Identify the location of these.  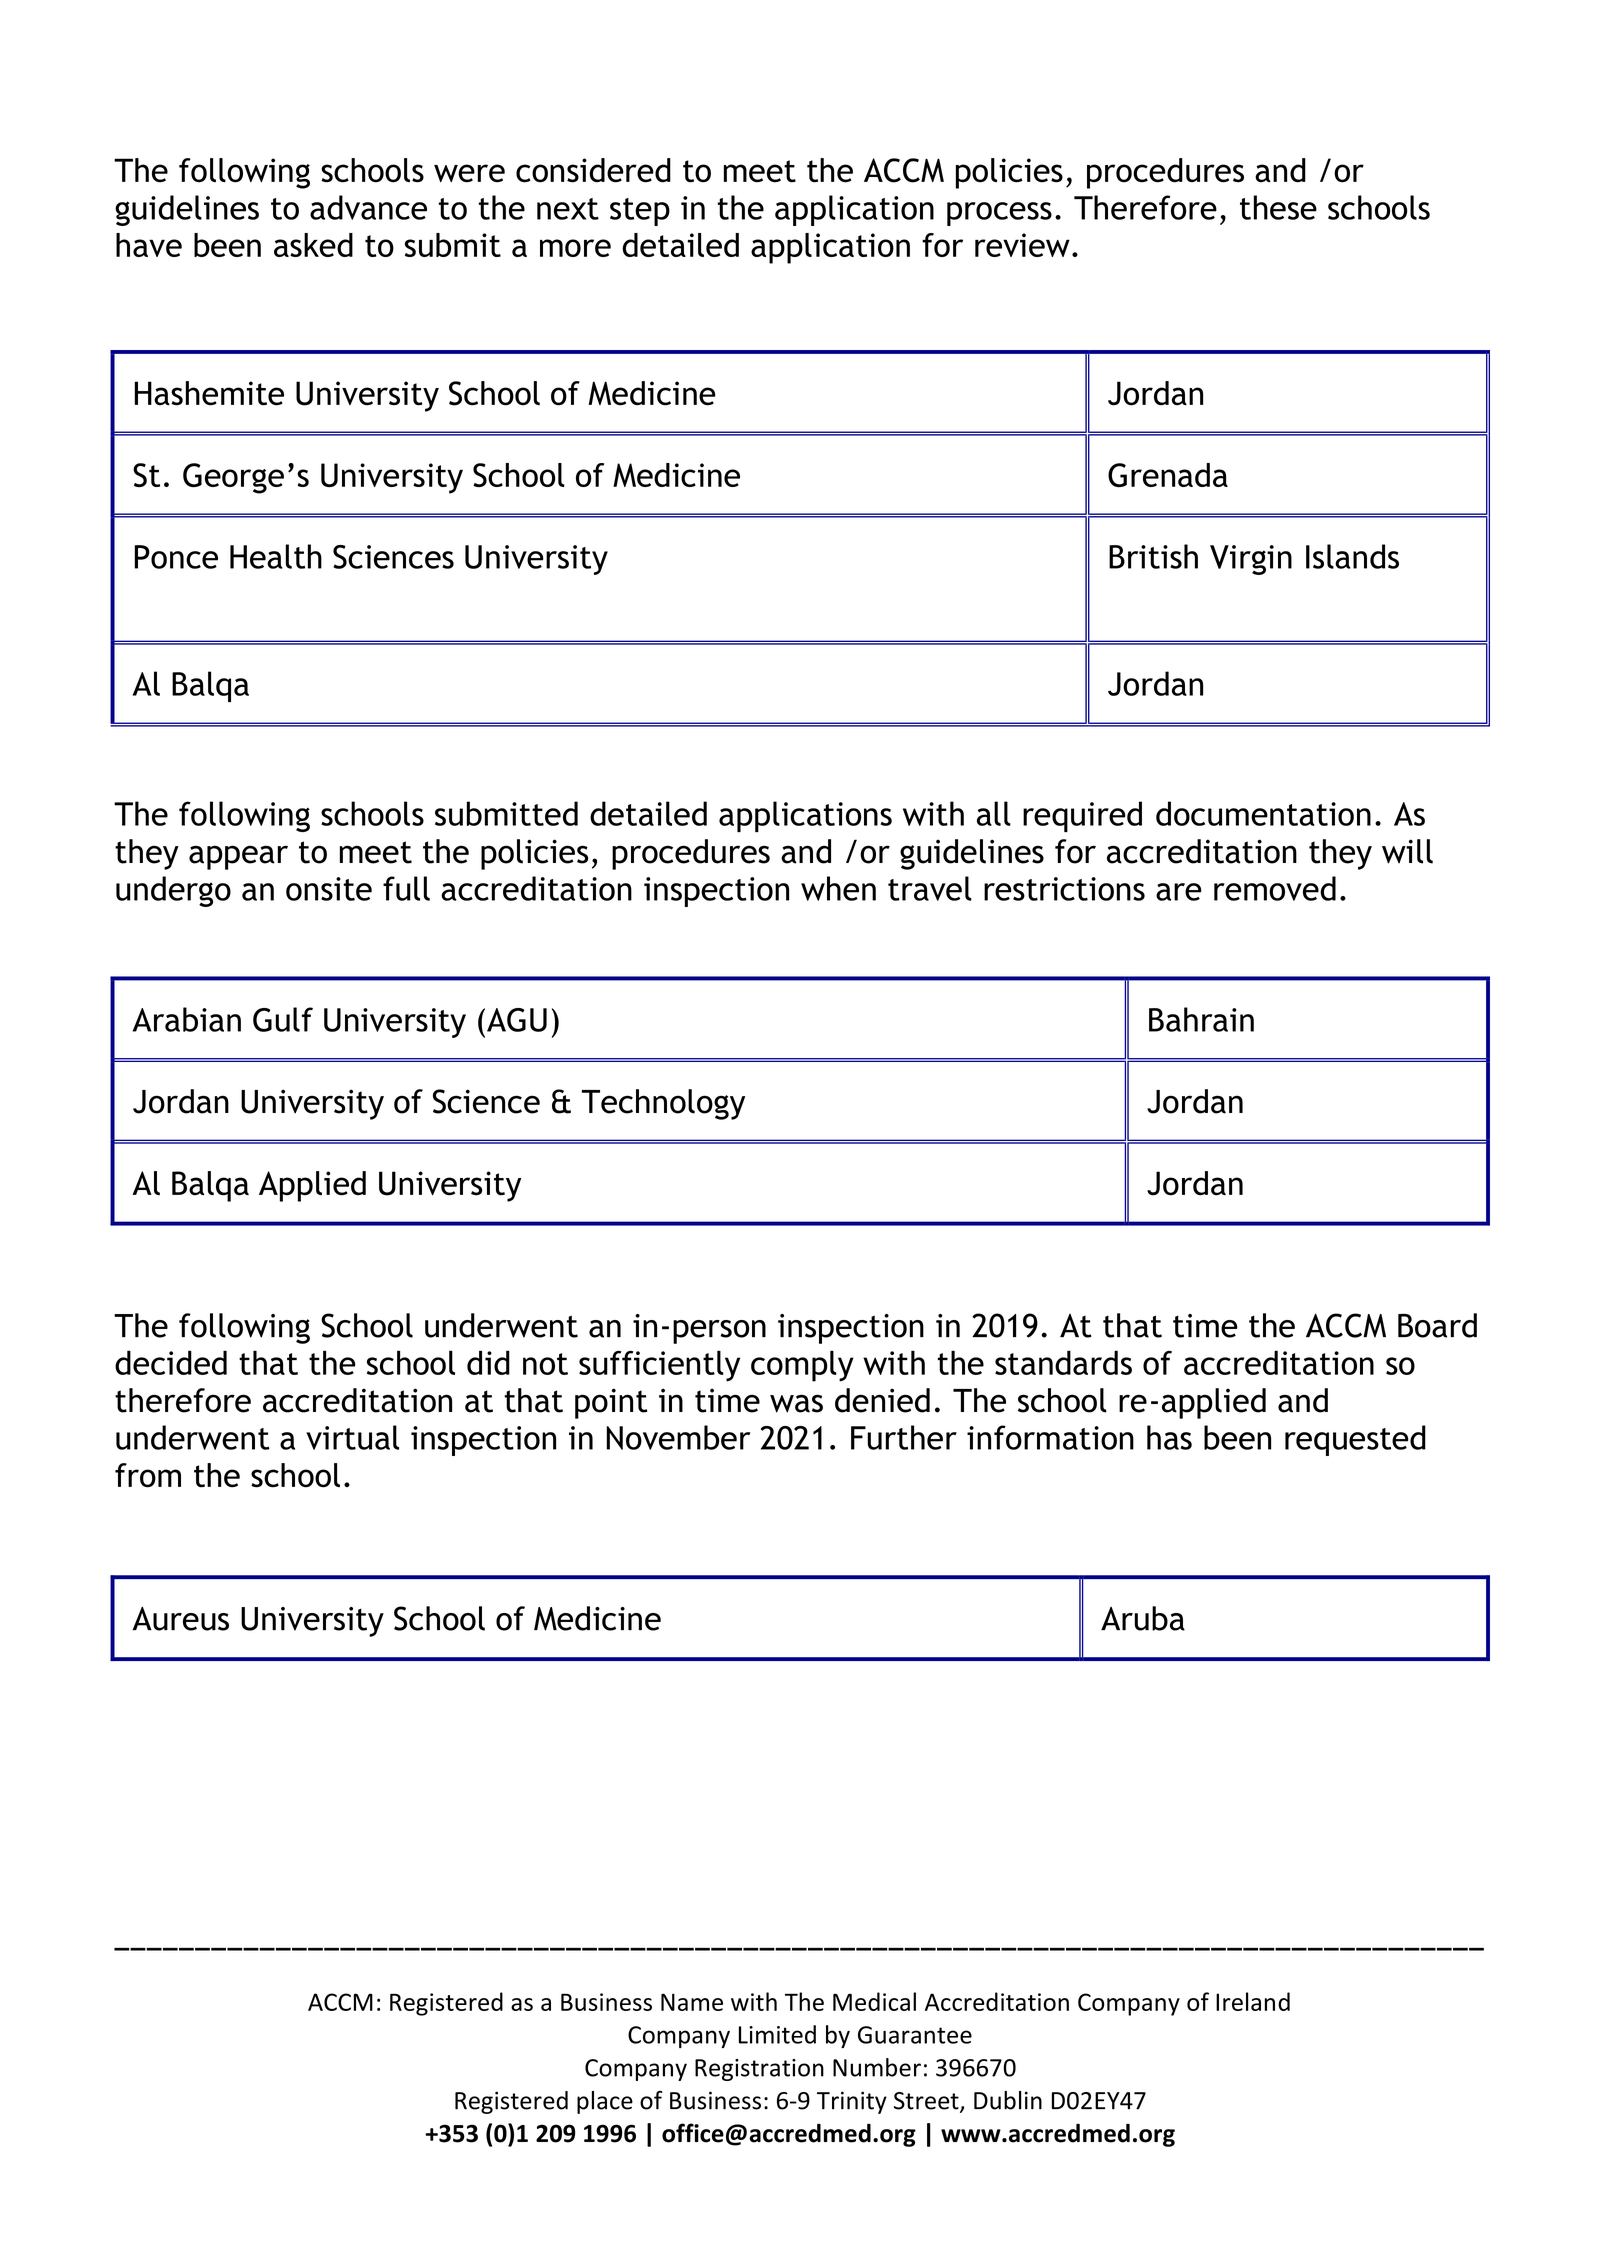
(1278, 207).
